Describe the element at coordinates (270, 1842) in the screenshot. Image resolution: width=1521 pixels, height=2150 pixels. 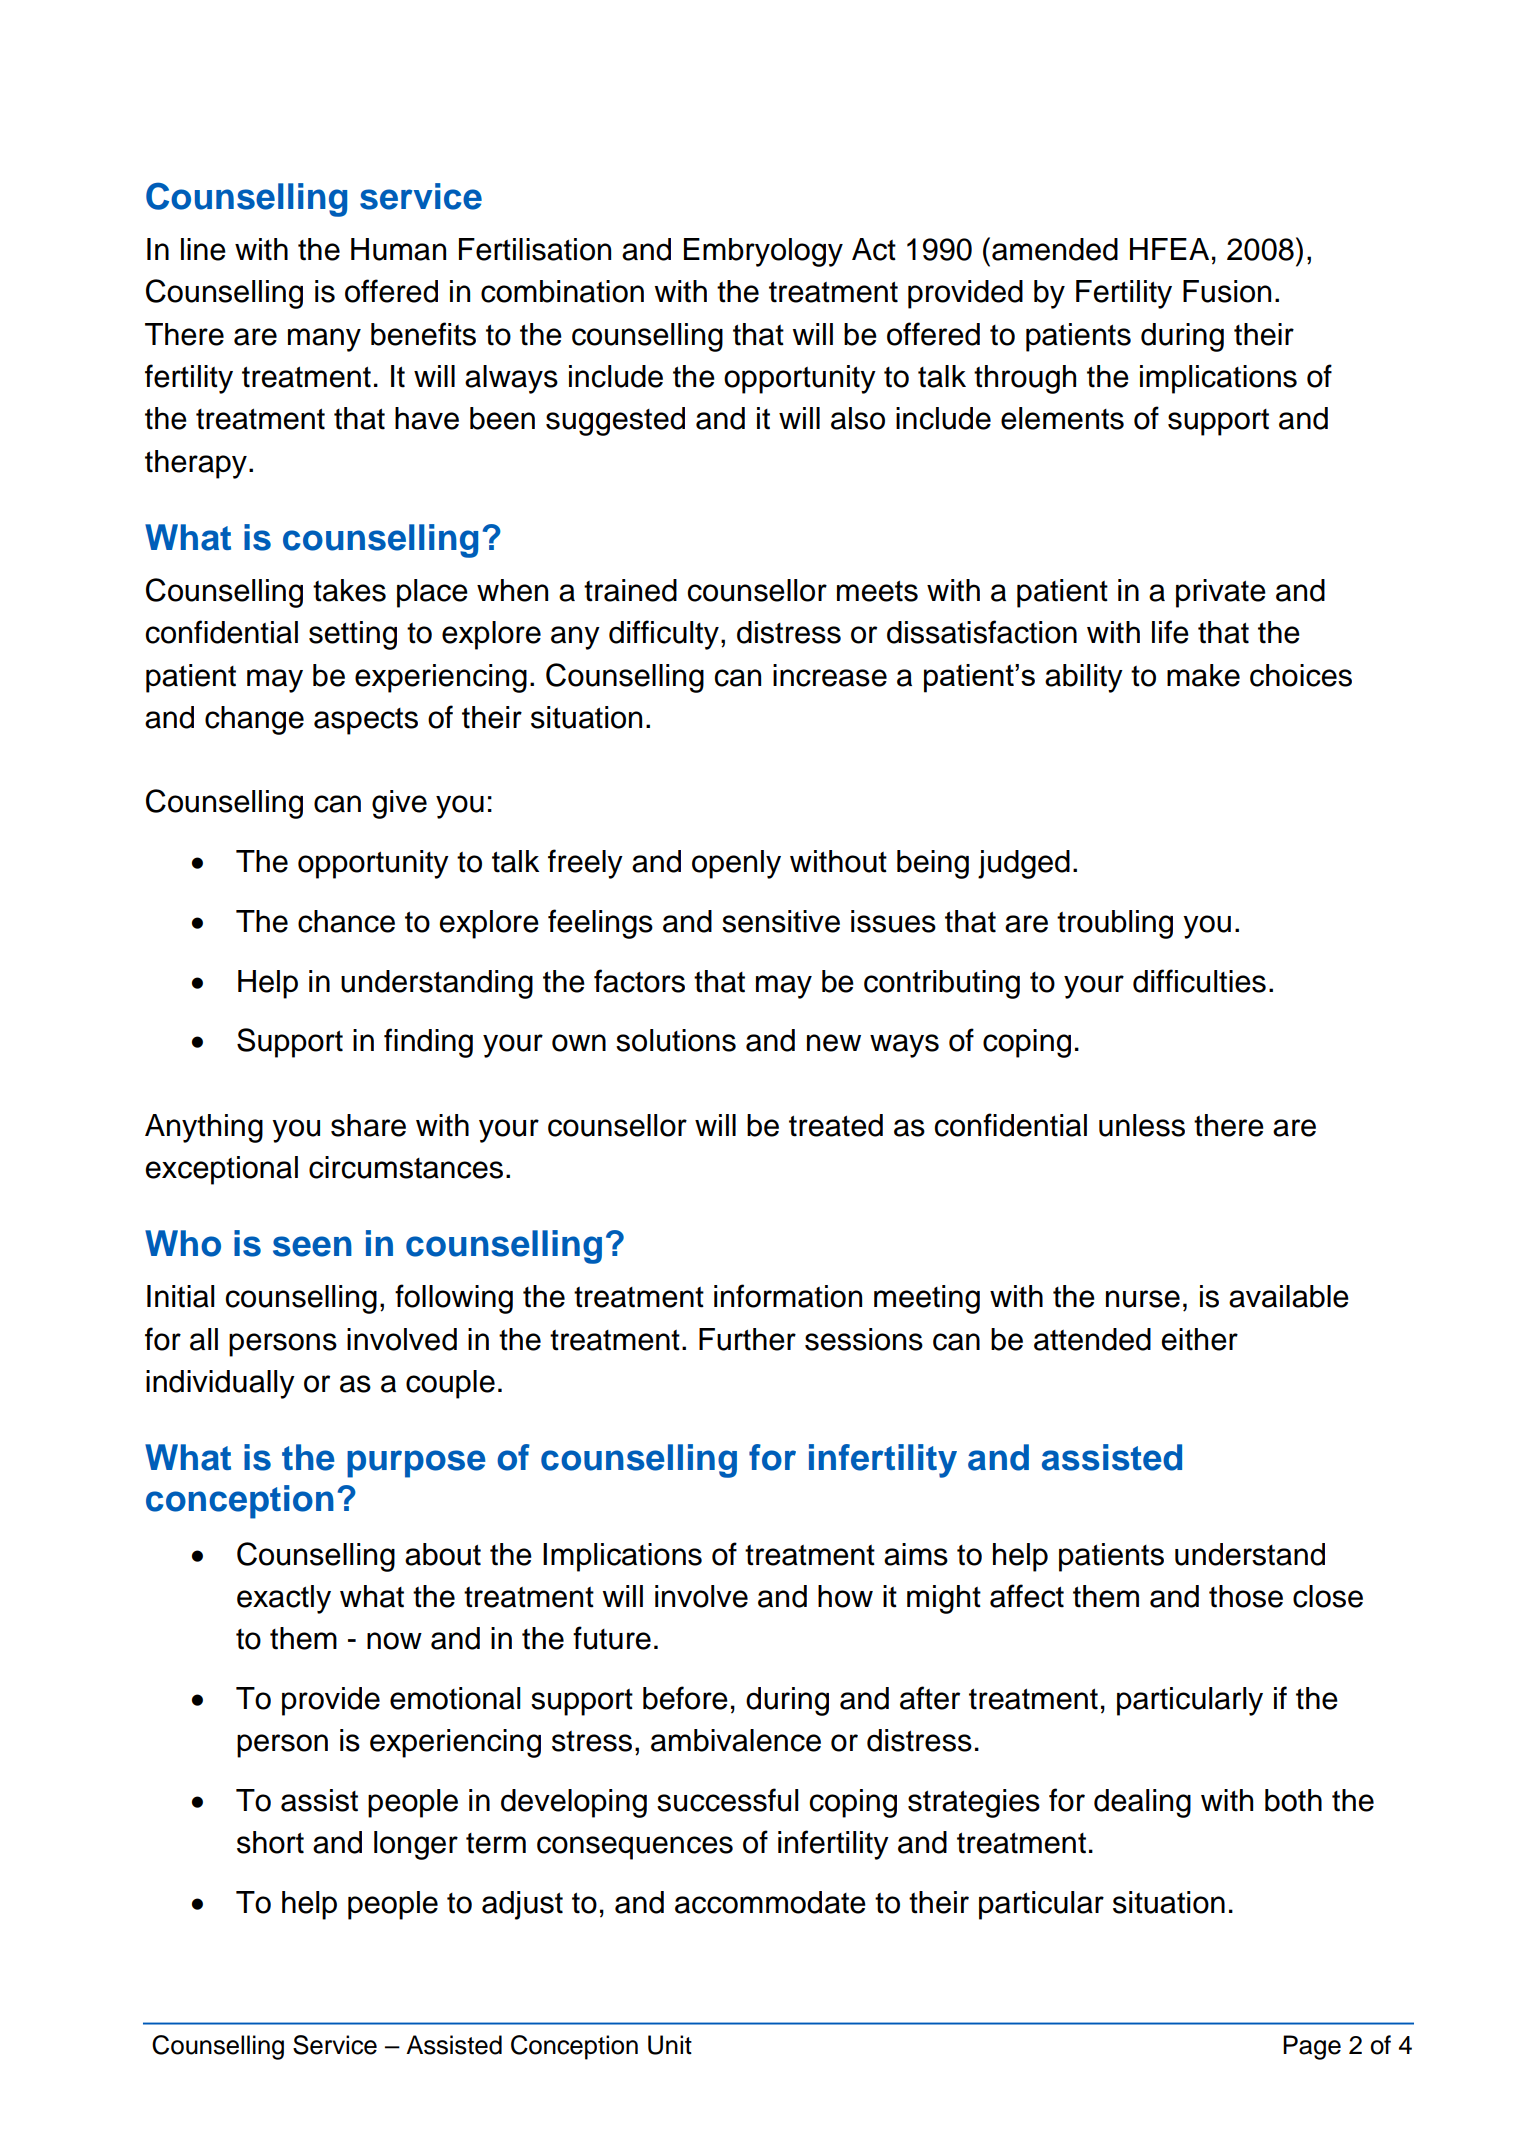
I see `short` at that location.
